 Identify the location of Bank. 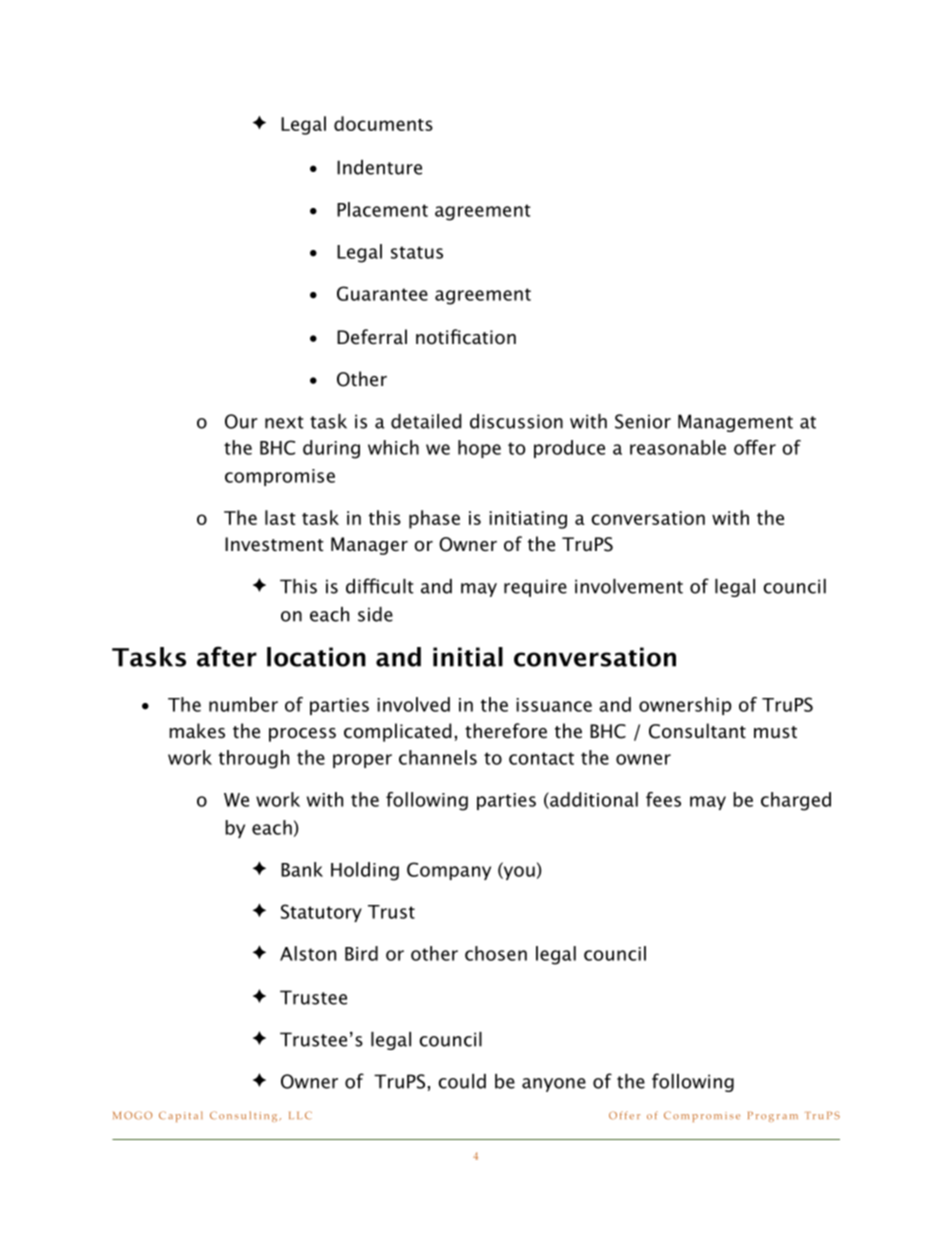
(302, 869).
